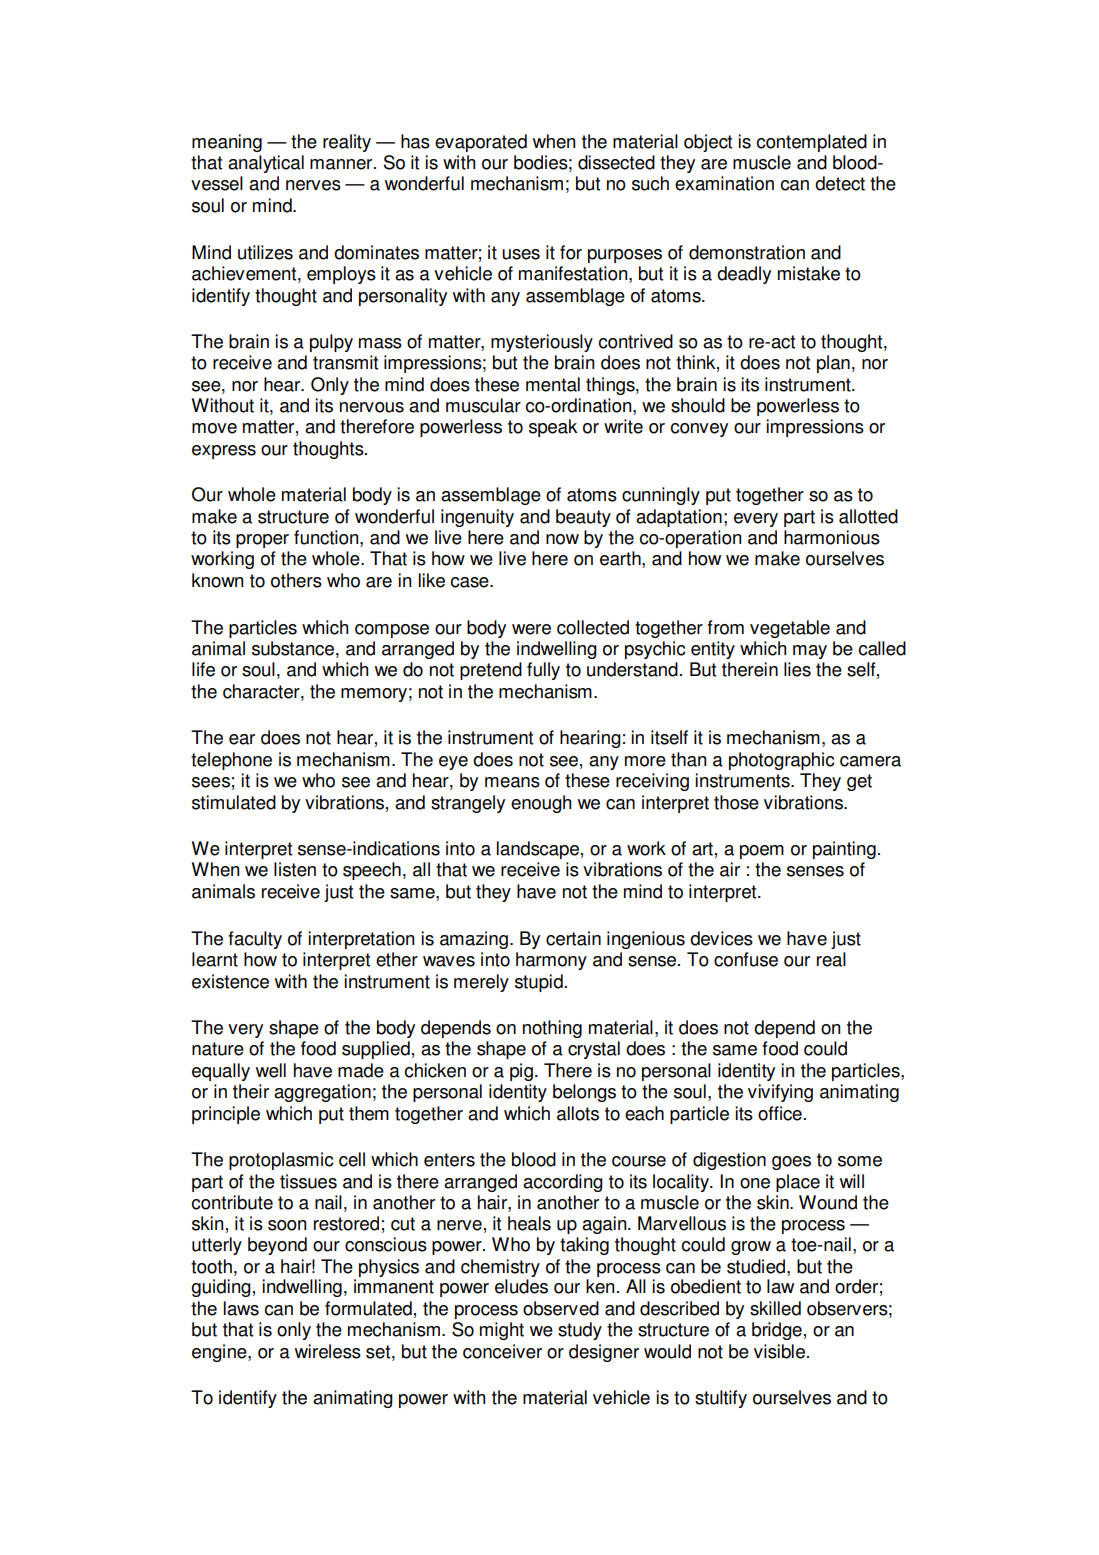  I want to click on analytical, so click(266, 164).
